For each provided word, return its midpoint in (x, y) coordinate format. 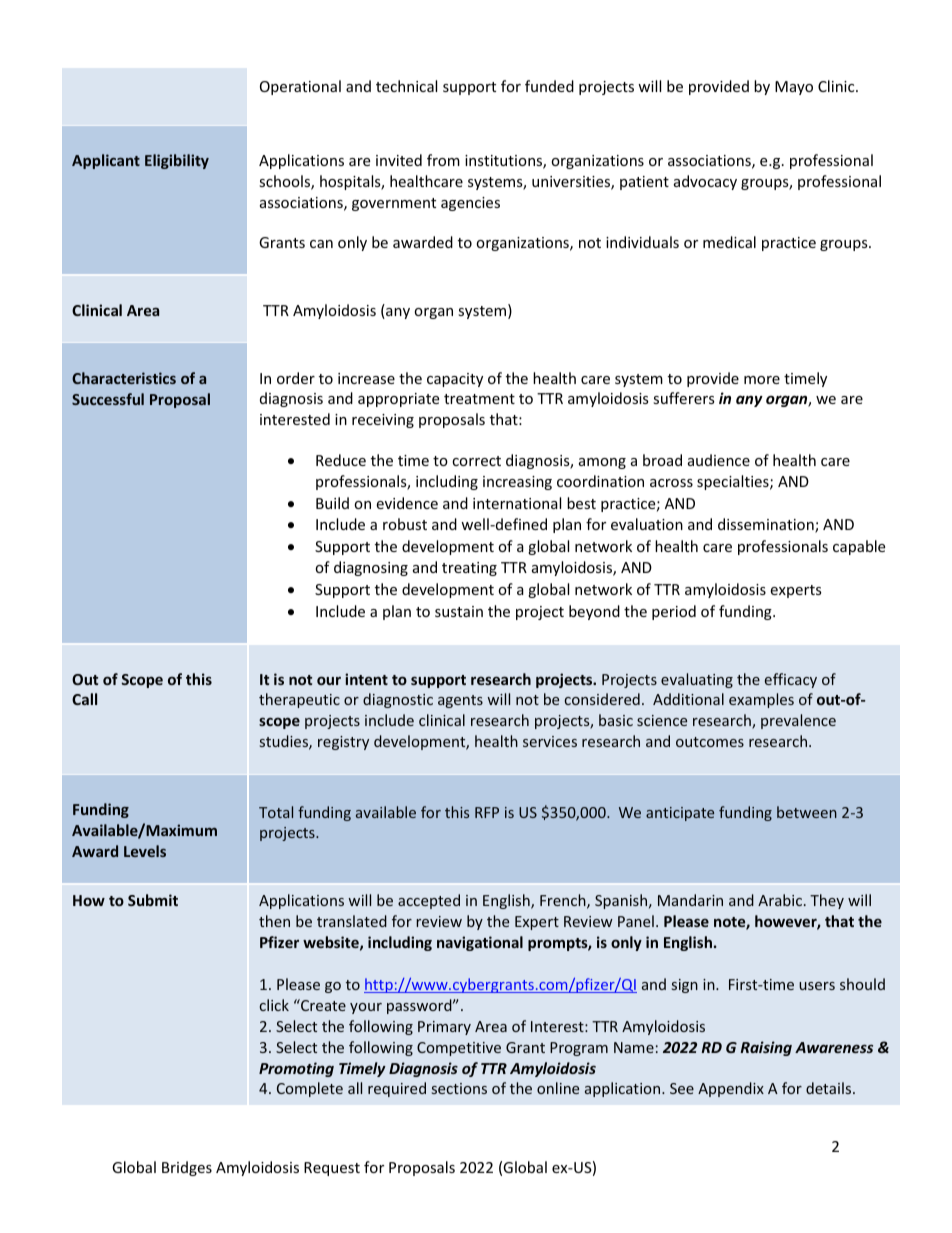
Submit (153, 900)
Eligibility (177, 161)
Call (84, 699)
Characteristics (124, 378)
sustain (459, 611)
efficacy (791, 680)
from (443, 160)
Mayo (794, 88)
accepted (429, 901)
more (762, 380)
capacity (455, 380)
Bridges (187, 1168)
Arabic (781, 900)
